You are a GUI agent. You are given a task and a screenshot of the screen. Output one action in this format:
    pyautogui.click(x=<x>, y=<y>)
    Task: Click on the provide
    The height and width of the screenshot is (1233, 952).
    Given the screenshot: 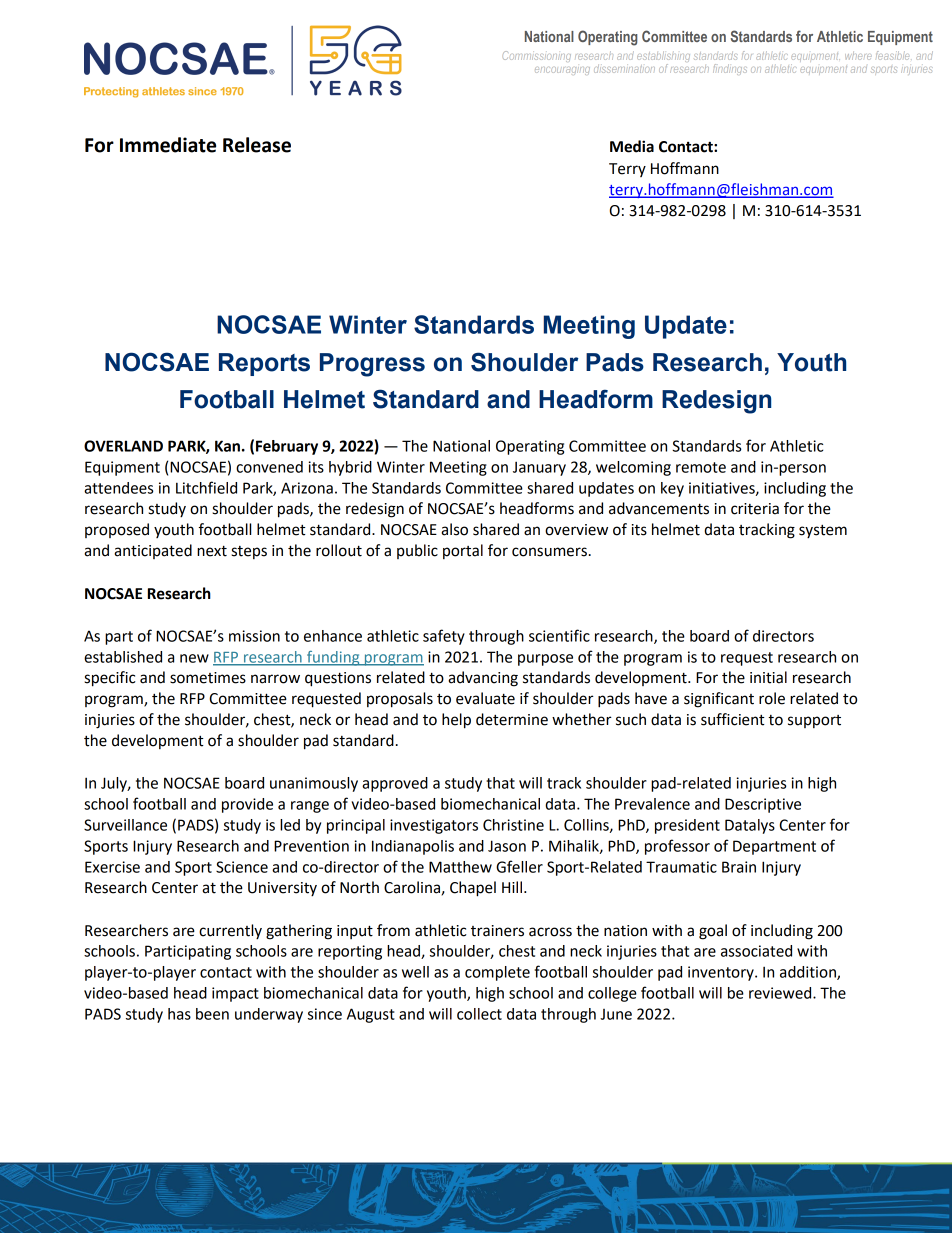 What is the action you would take?
    pyautogui.click(x=247, y=805)
